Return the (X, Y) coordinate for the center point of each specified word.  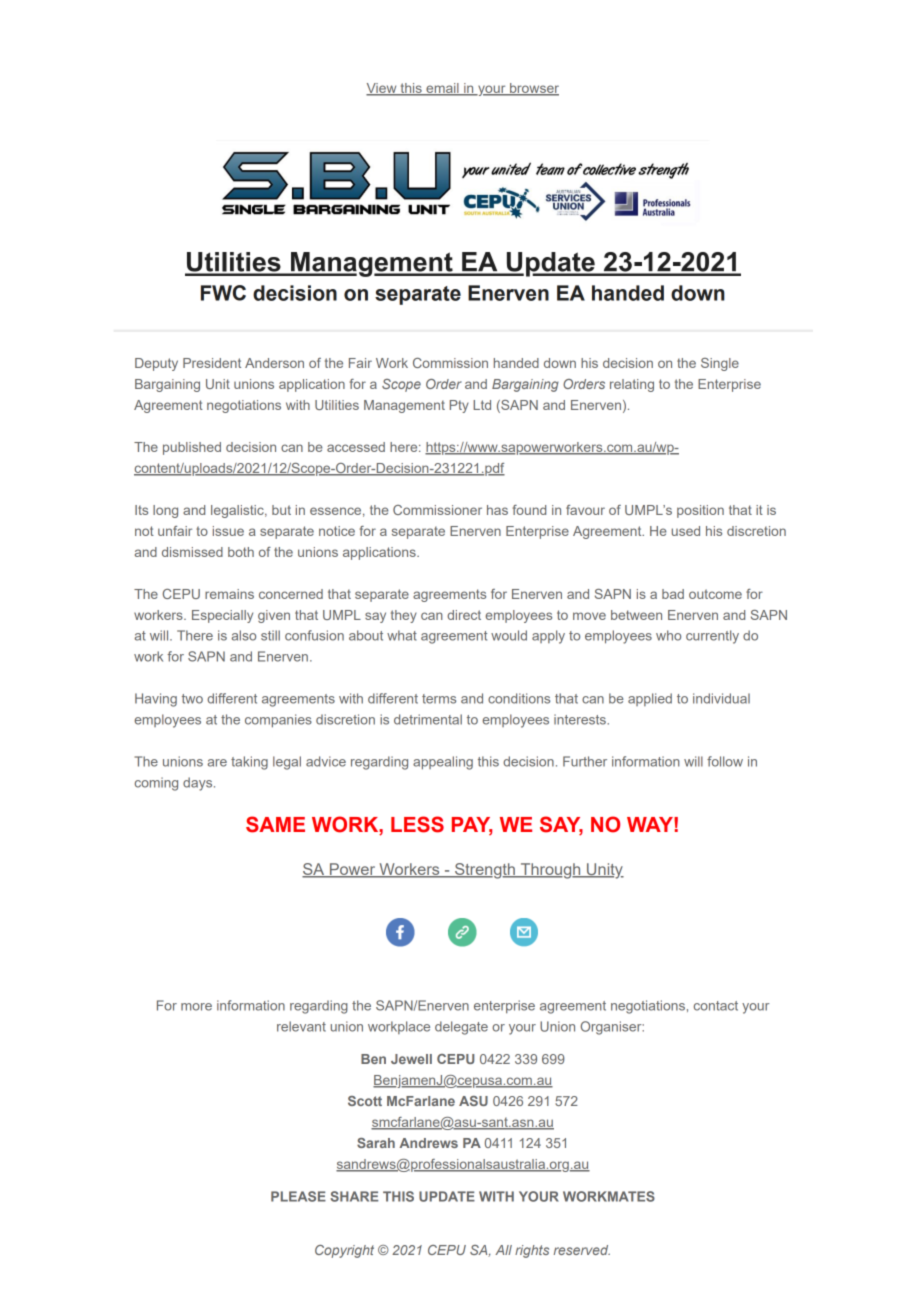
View (382, 89)
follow (725, 761)
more (196, 1007)
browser (533, 89)
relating (632, 385)
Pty (459, 406)
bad (673, 594)
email (442, 89)
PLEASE (298, 1196)
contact (716, 1006)
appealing (443, 763)
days (199, 784)
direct (464, 615)
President (212, 363)
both (241, 552)
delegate (461, 1028)
